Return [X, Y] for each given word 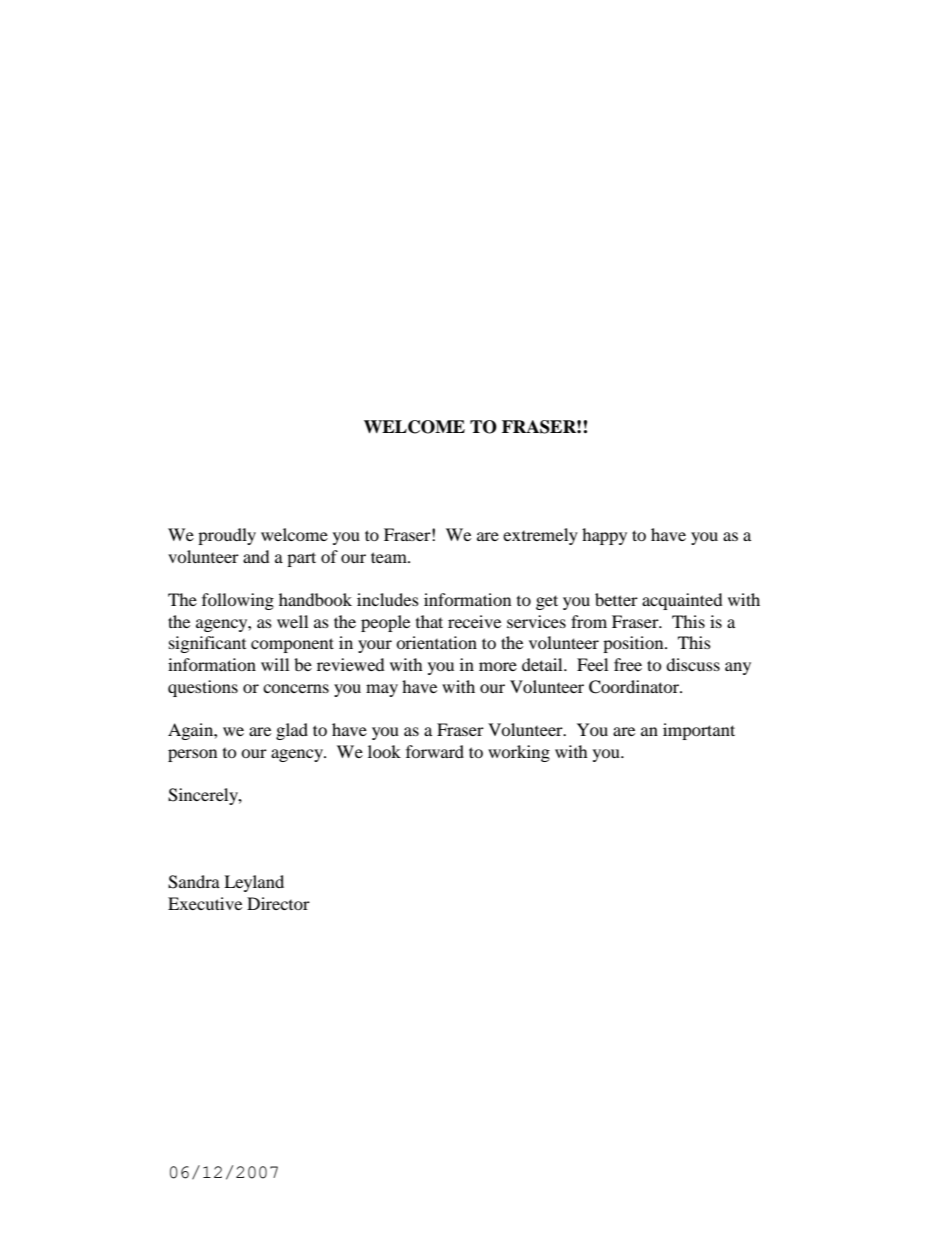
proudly [227, 536]
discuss [693, 664]
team [390, 557]
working [519, 753]
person [192, 755]
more [498, 666]
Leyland [254, 883]
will [275, 664]
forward [435, 751]
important [699, 731]
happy [604, 536]
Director [278, 903]
